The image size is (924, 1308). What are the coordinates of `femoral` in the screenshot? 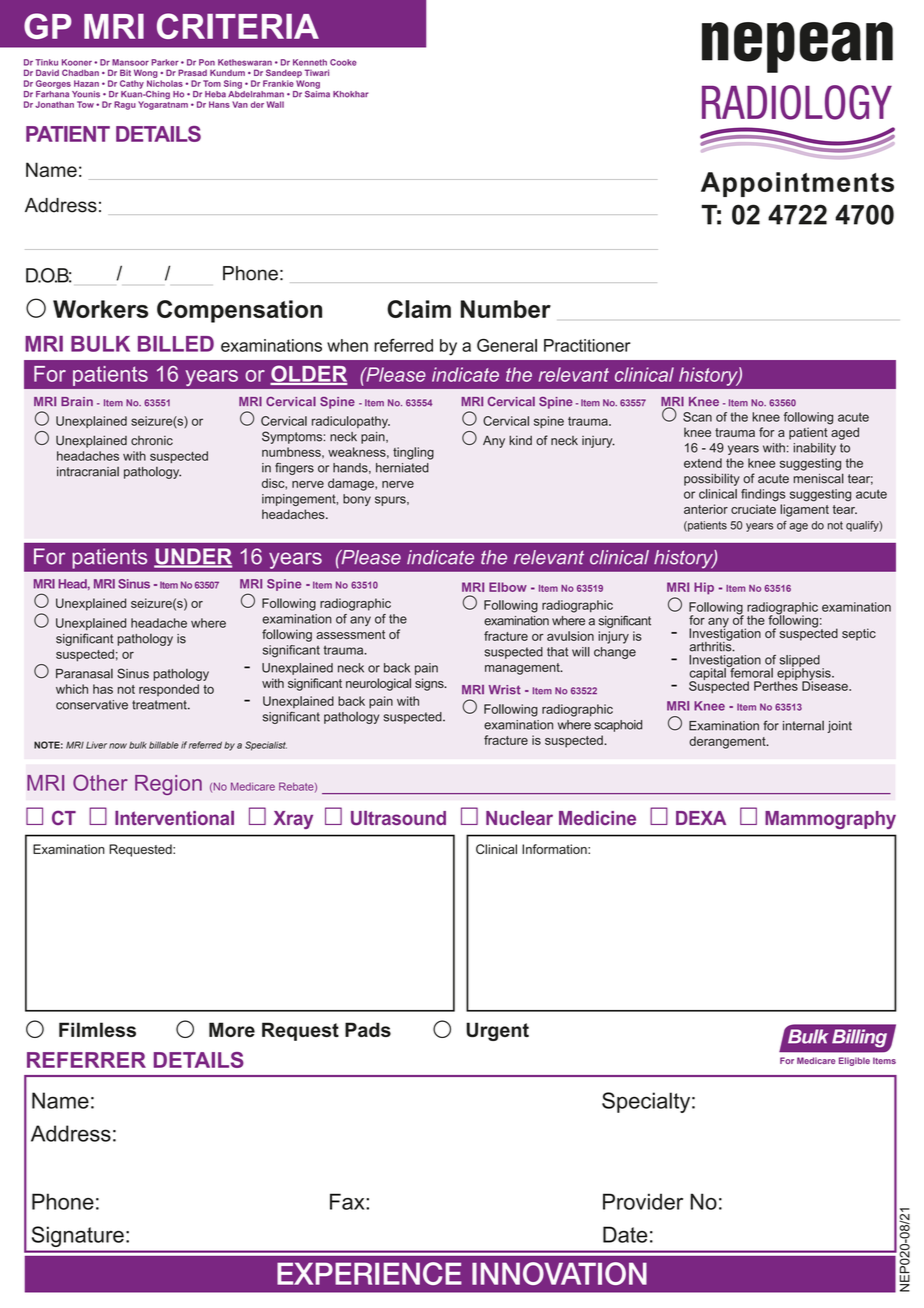 It's located at (750, 672).
